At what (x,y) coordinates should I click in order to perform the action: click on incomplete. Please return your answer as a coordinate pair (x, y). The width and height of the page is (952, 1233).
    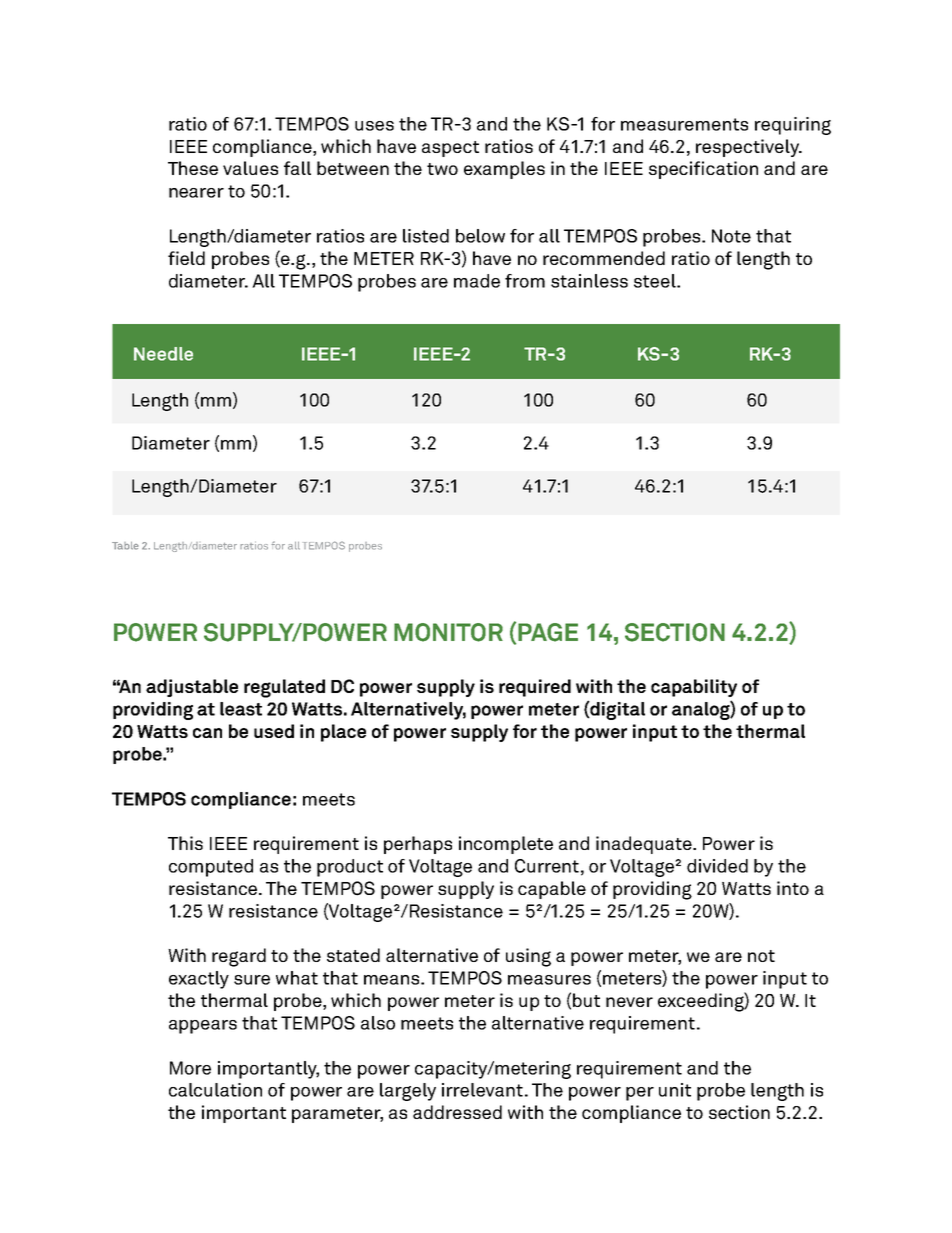
    Looking at the image, I should click on (506, 845).
